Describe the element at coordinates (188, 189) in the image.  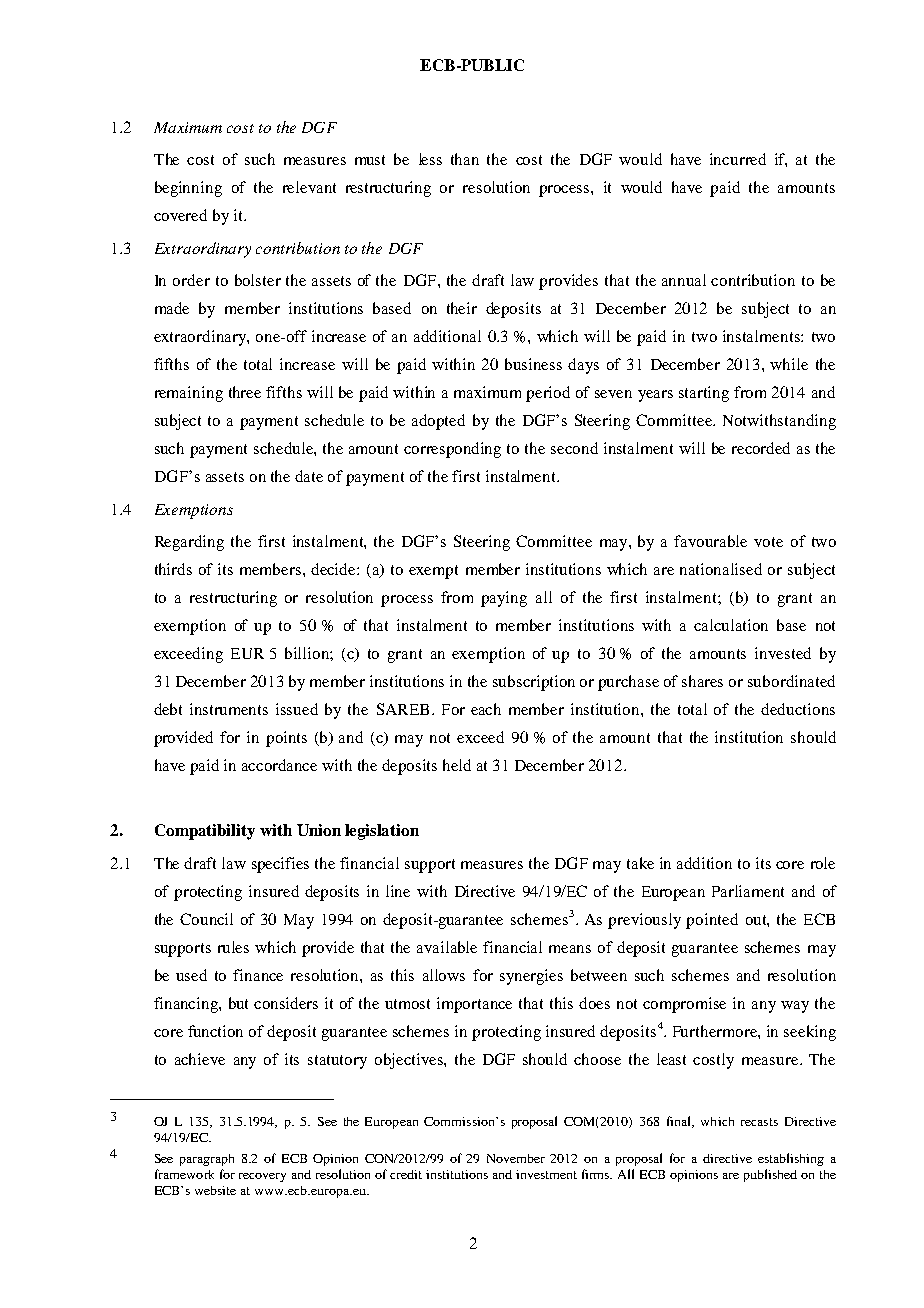
I see `beginning` at that location.
